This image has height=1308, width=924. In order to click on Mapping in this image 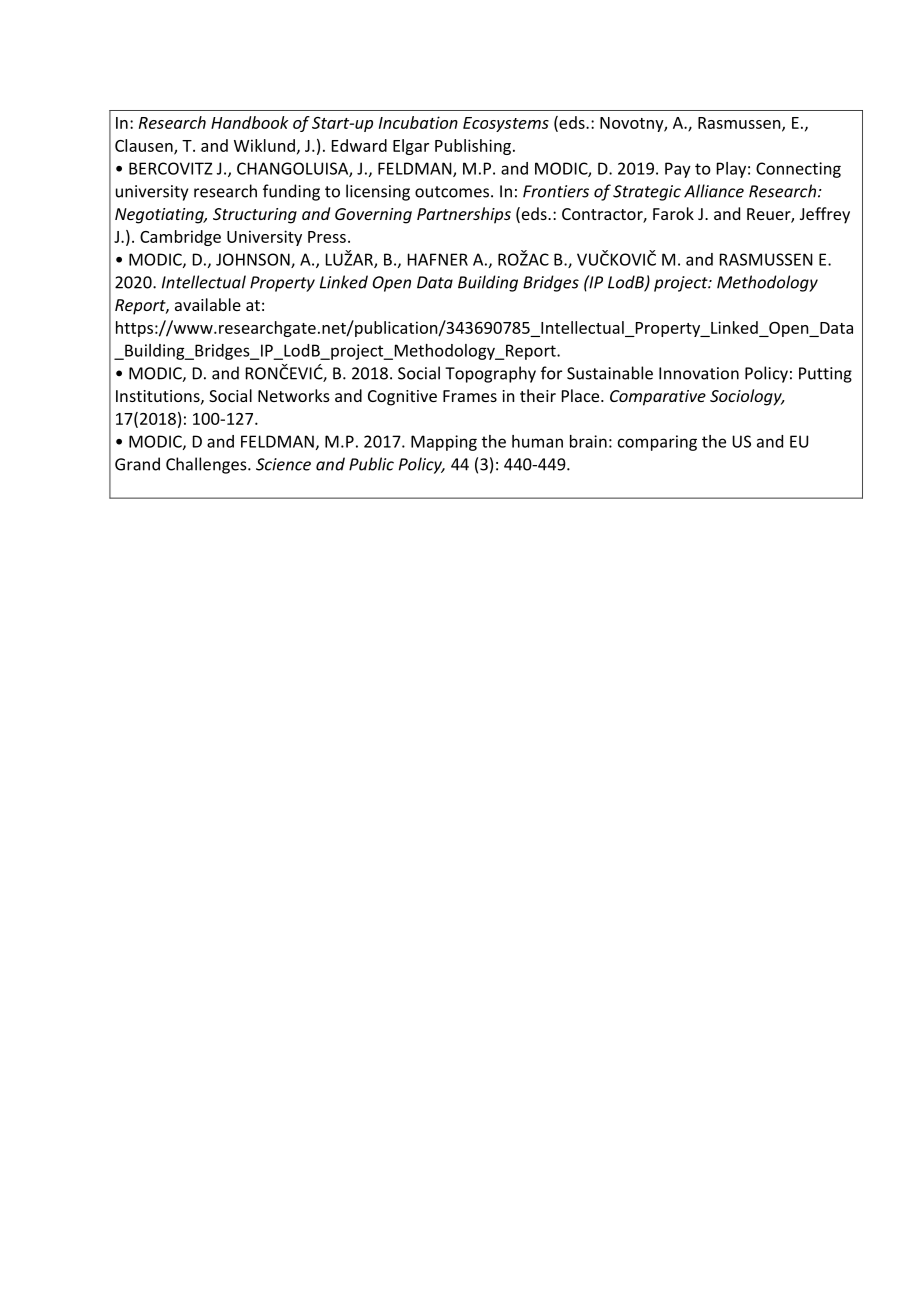, I will do `click(444, 443)`.
